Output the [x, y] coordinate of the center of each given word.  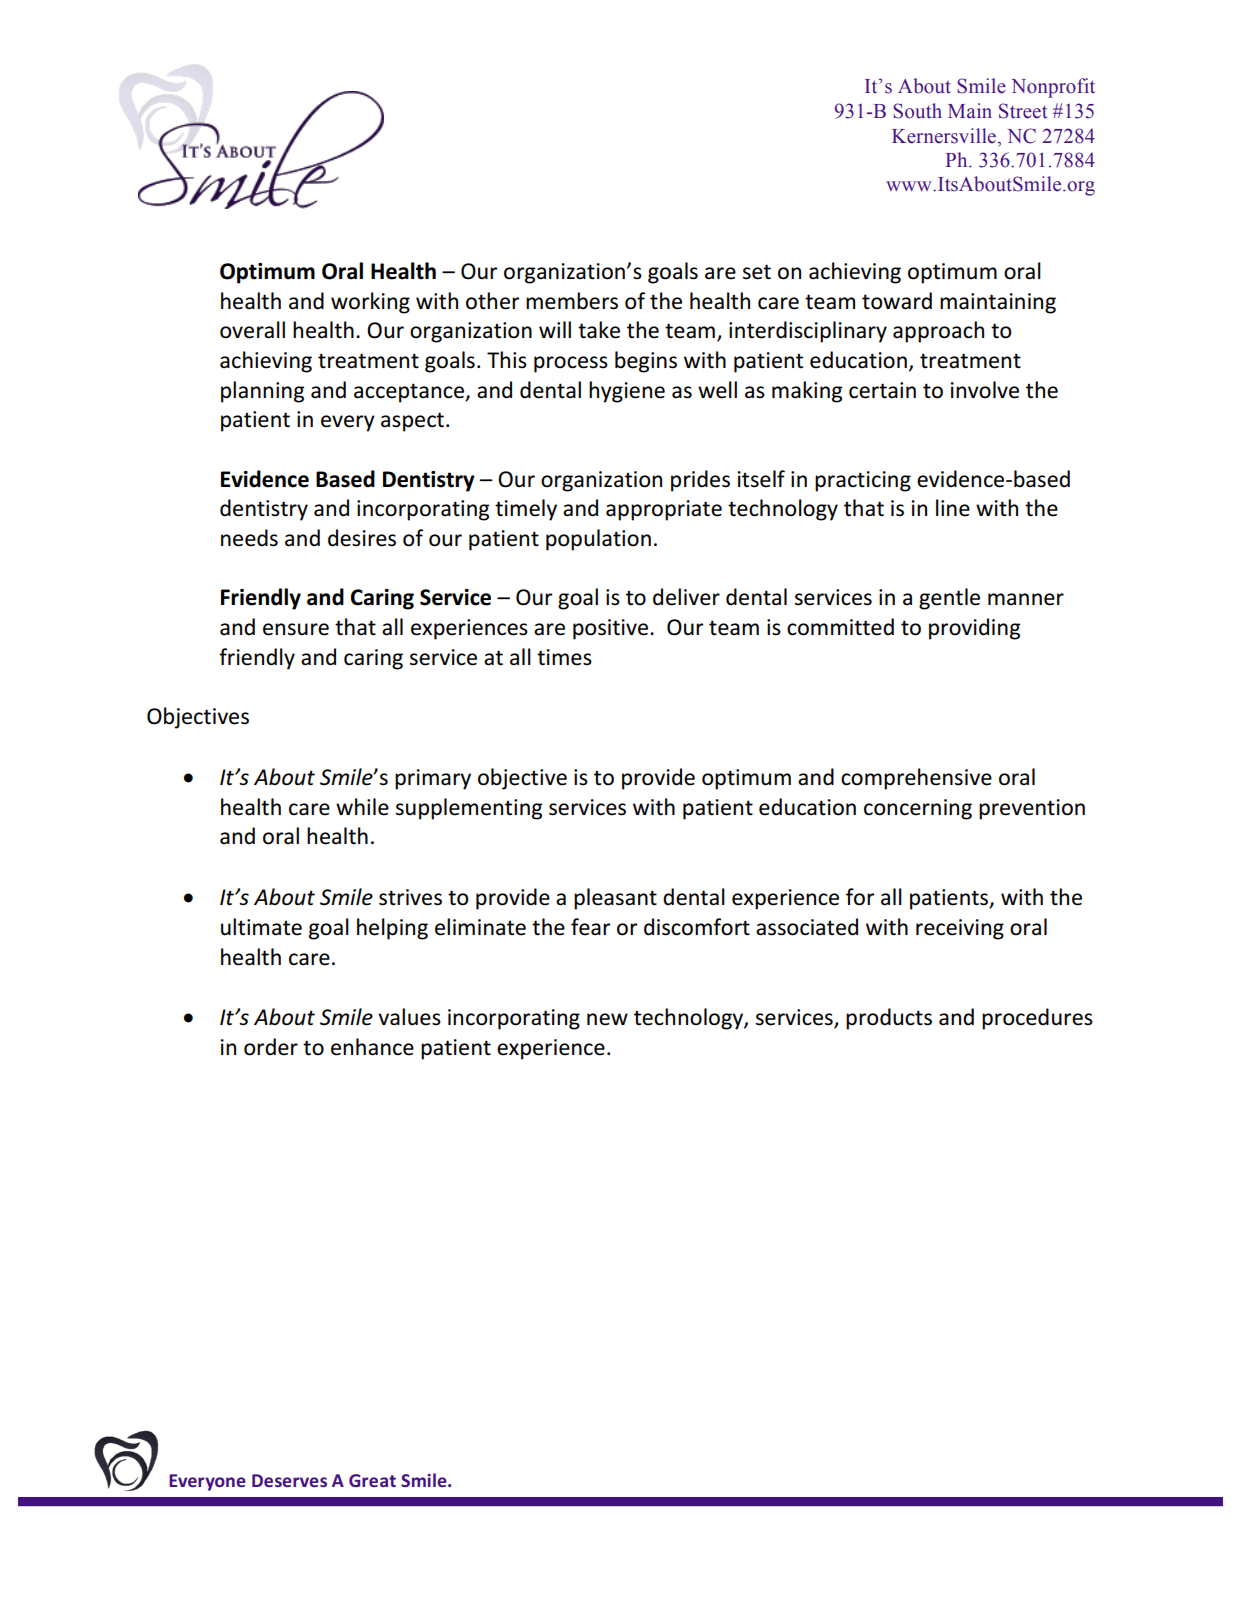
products [889, 1019]
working [370, 303]
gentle [949, 599]
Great [372, 1480]
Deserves [289, 1480]
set [757, 272]
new [607, 1019]
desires [362, 538]
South [917, 111]
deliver [686, 597]
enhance [372, 1047]
